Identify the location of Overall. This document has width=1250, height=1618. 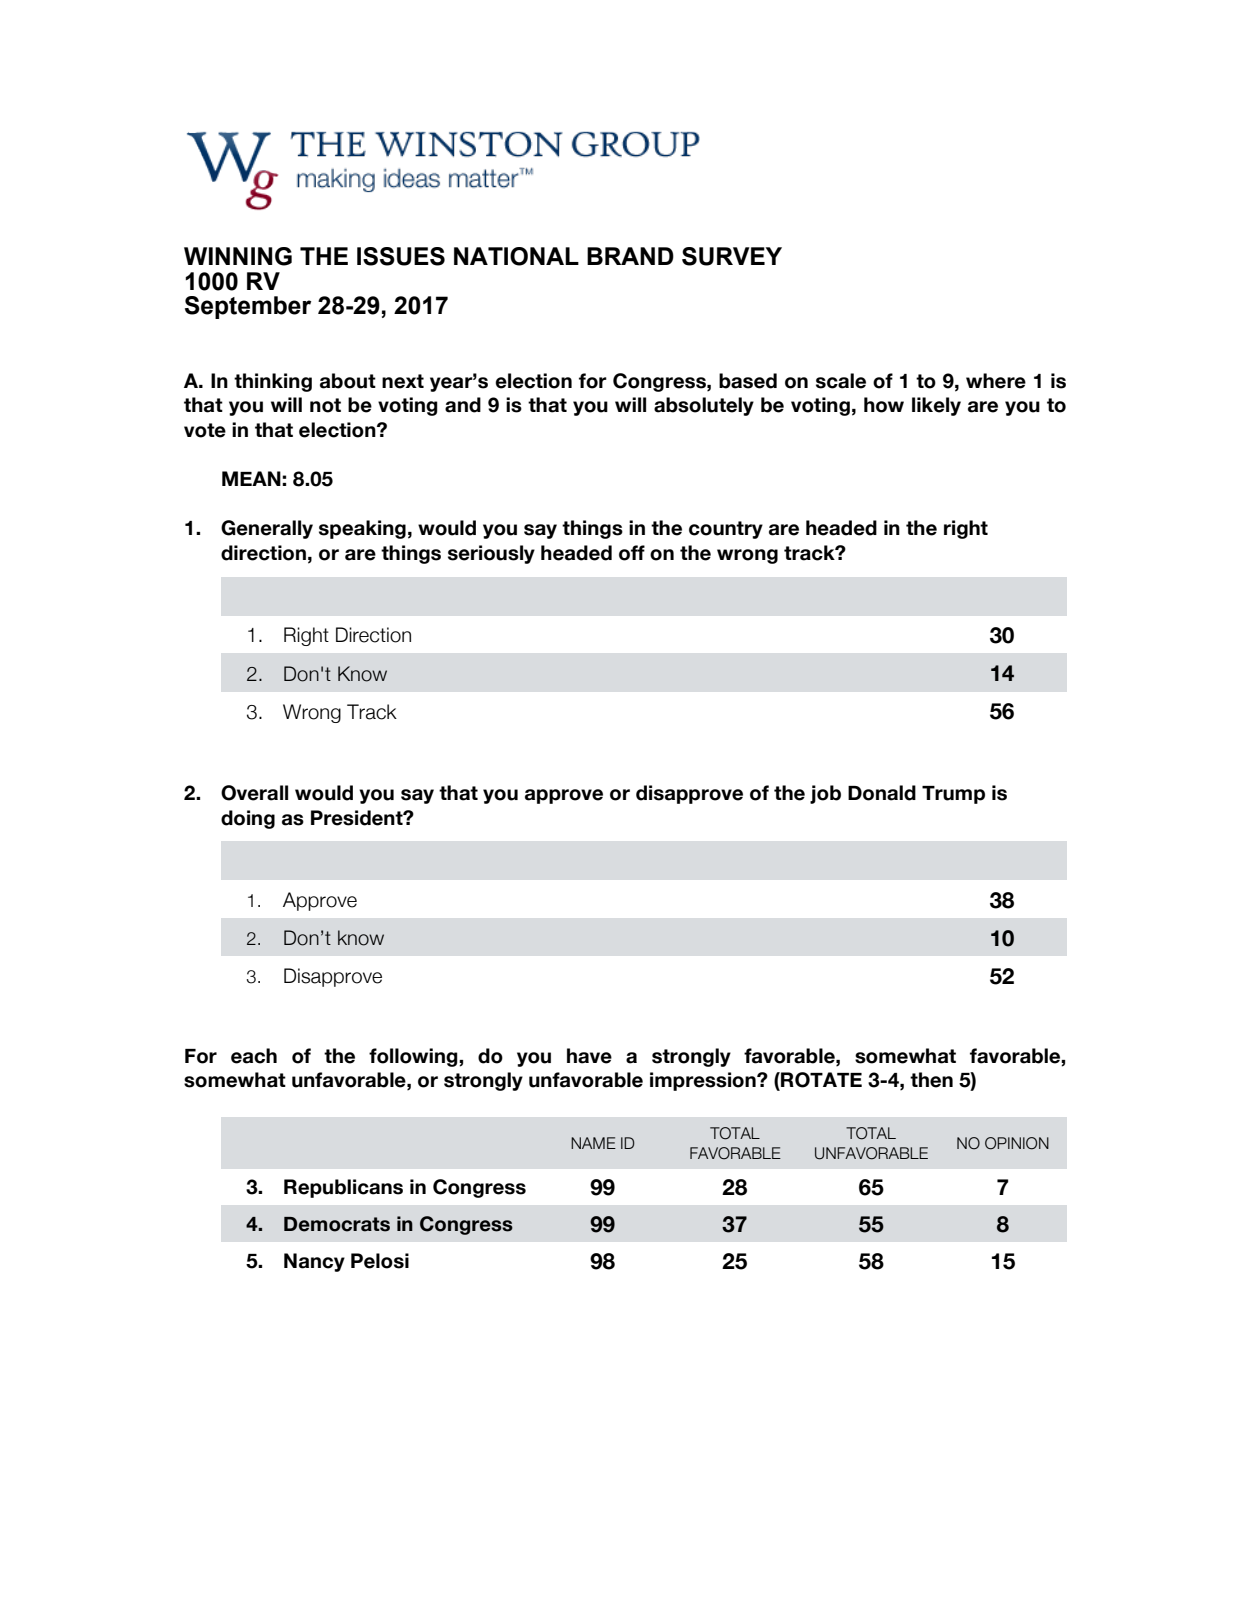
(254, 793).
